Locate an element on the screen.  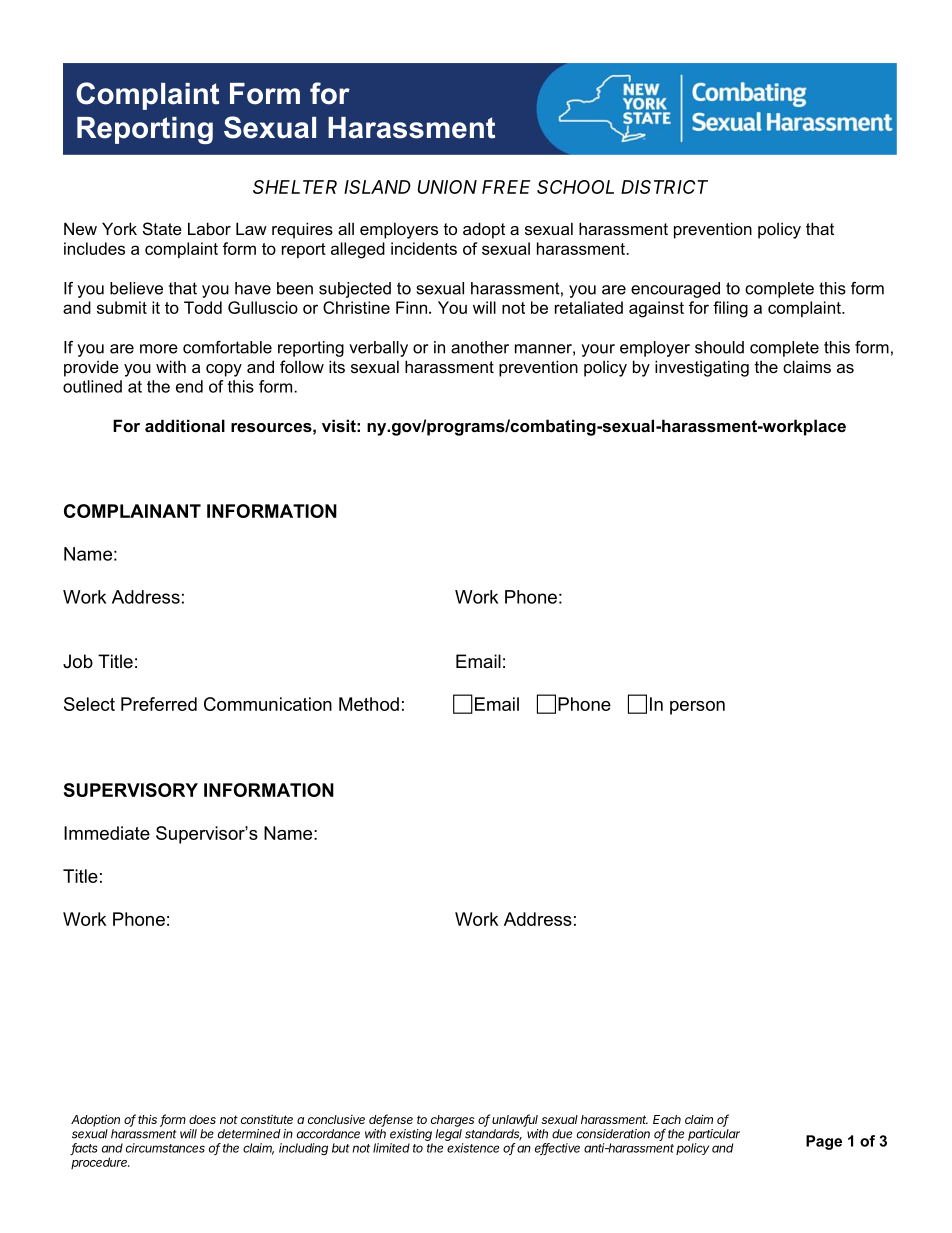
Preferred is located at coordinates (159, 704).
